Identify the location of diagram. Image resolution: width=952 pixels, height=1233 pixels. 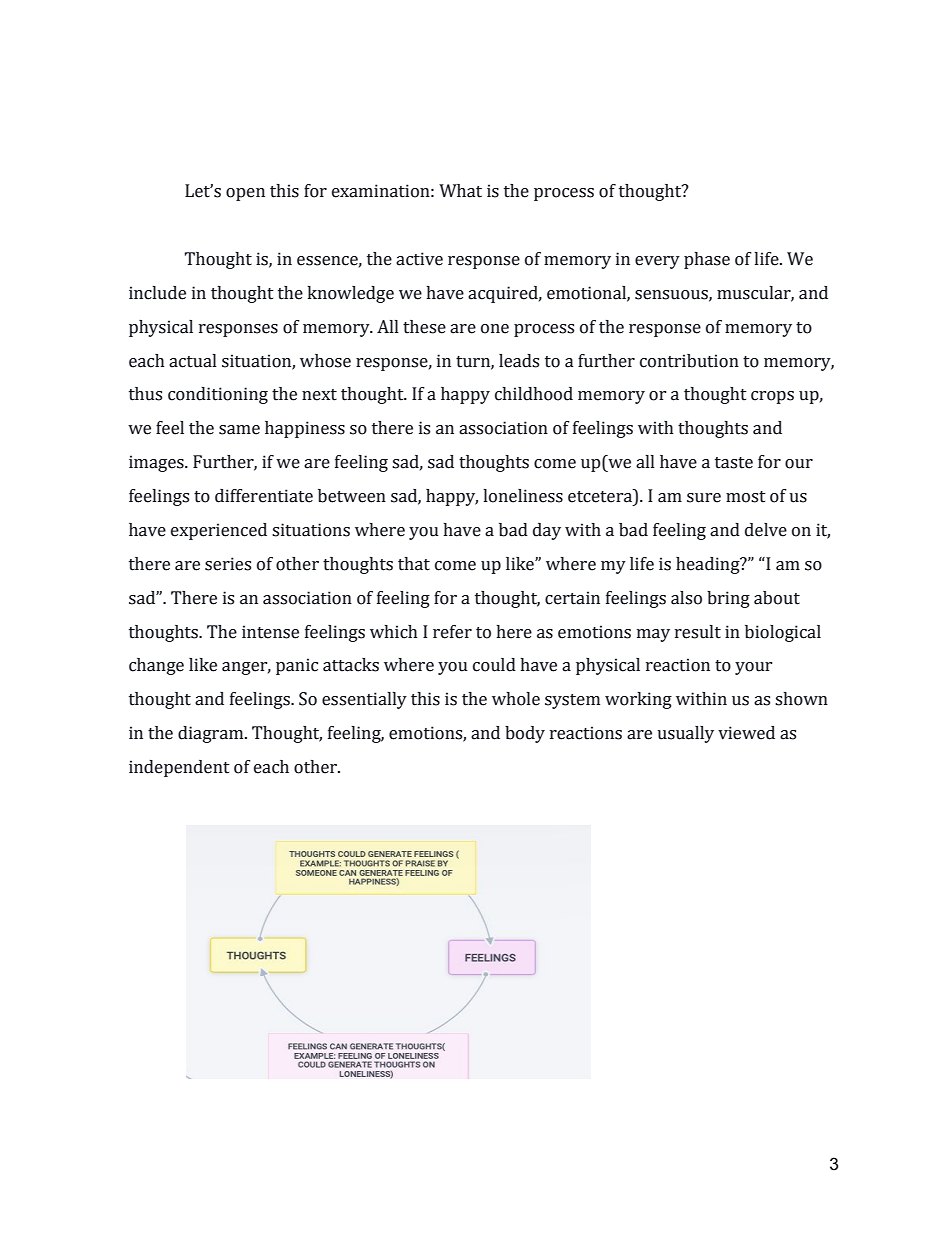
(212, 734).
